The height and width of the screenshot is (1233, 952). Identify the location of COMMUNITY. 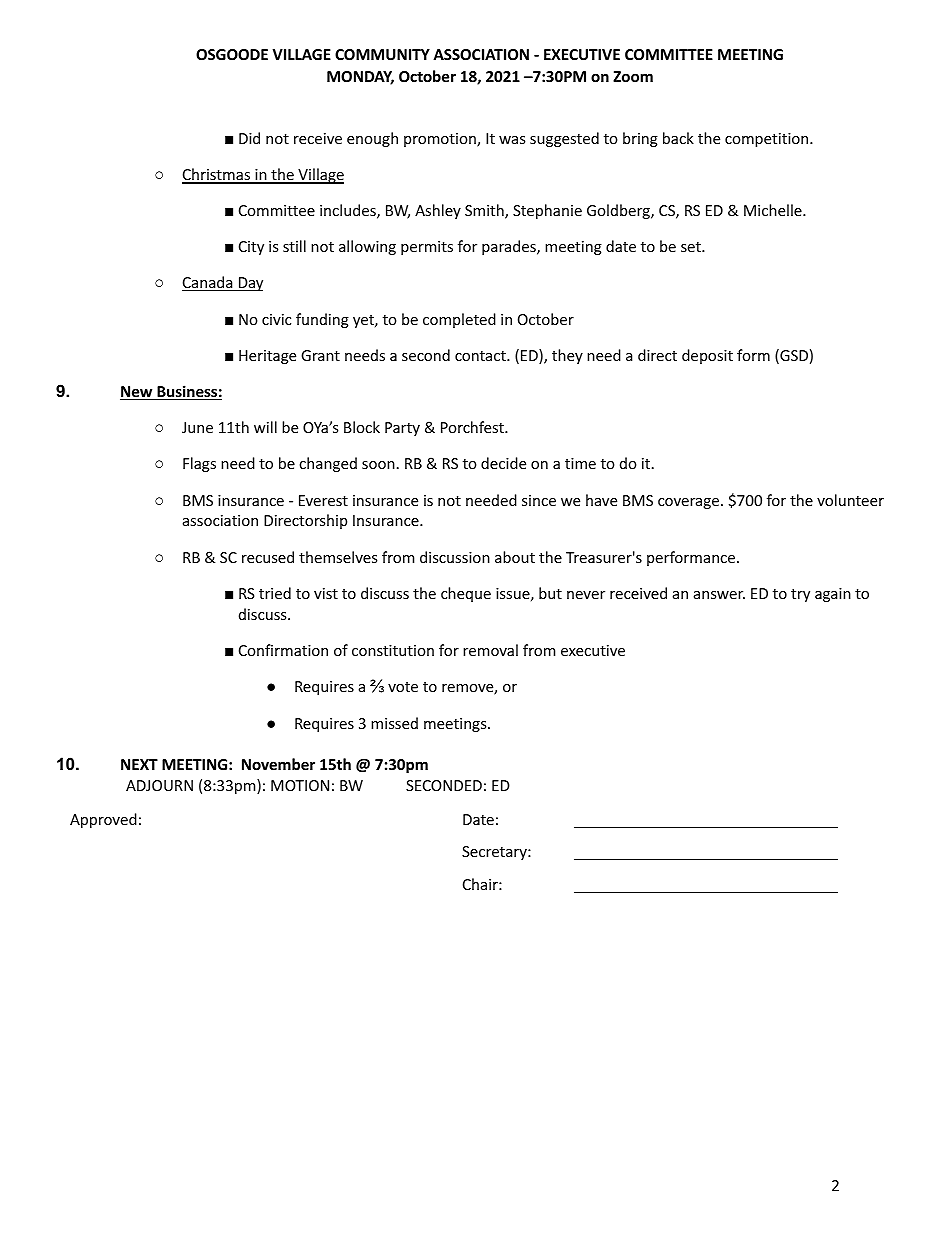
(382, 54).
